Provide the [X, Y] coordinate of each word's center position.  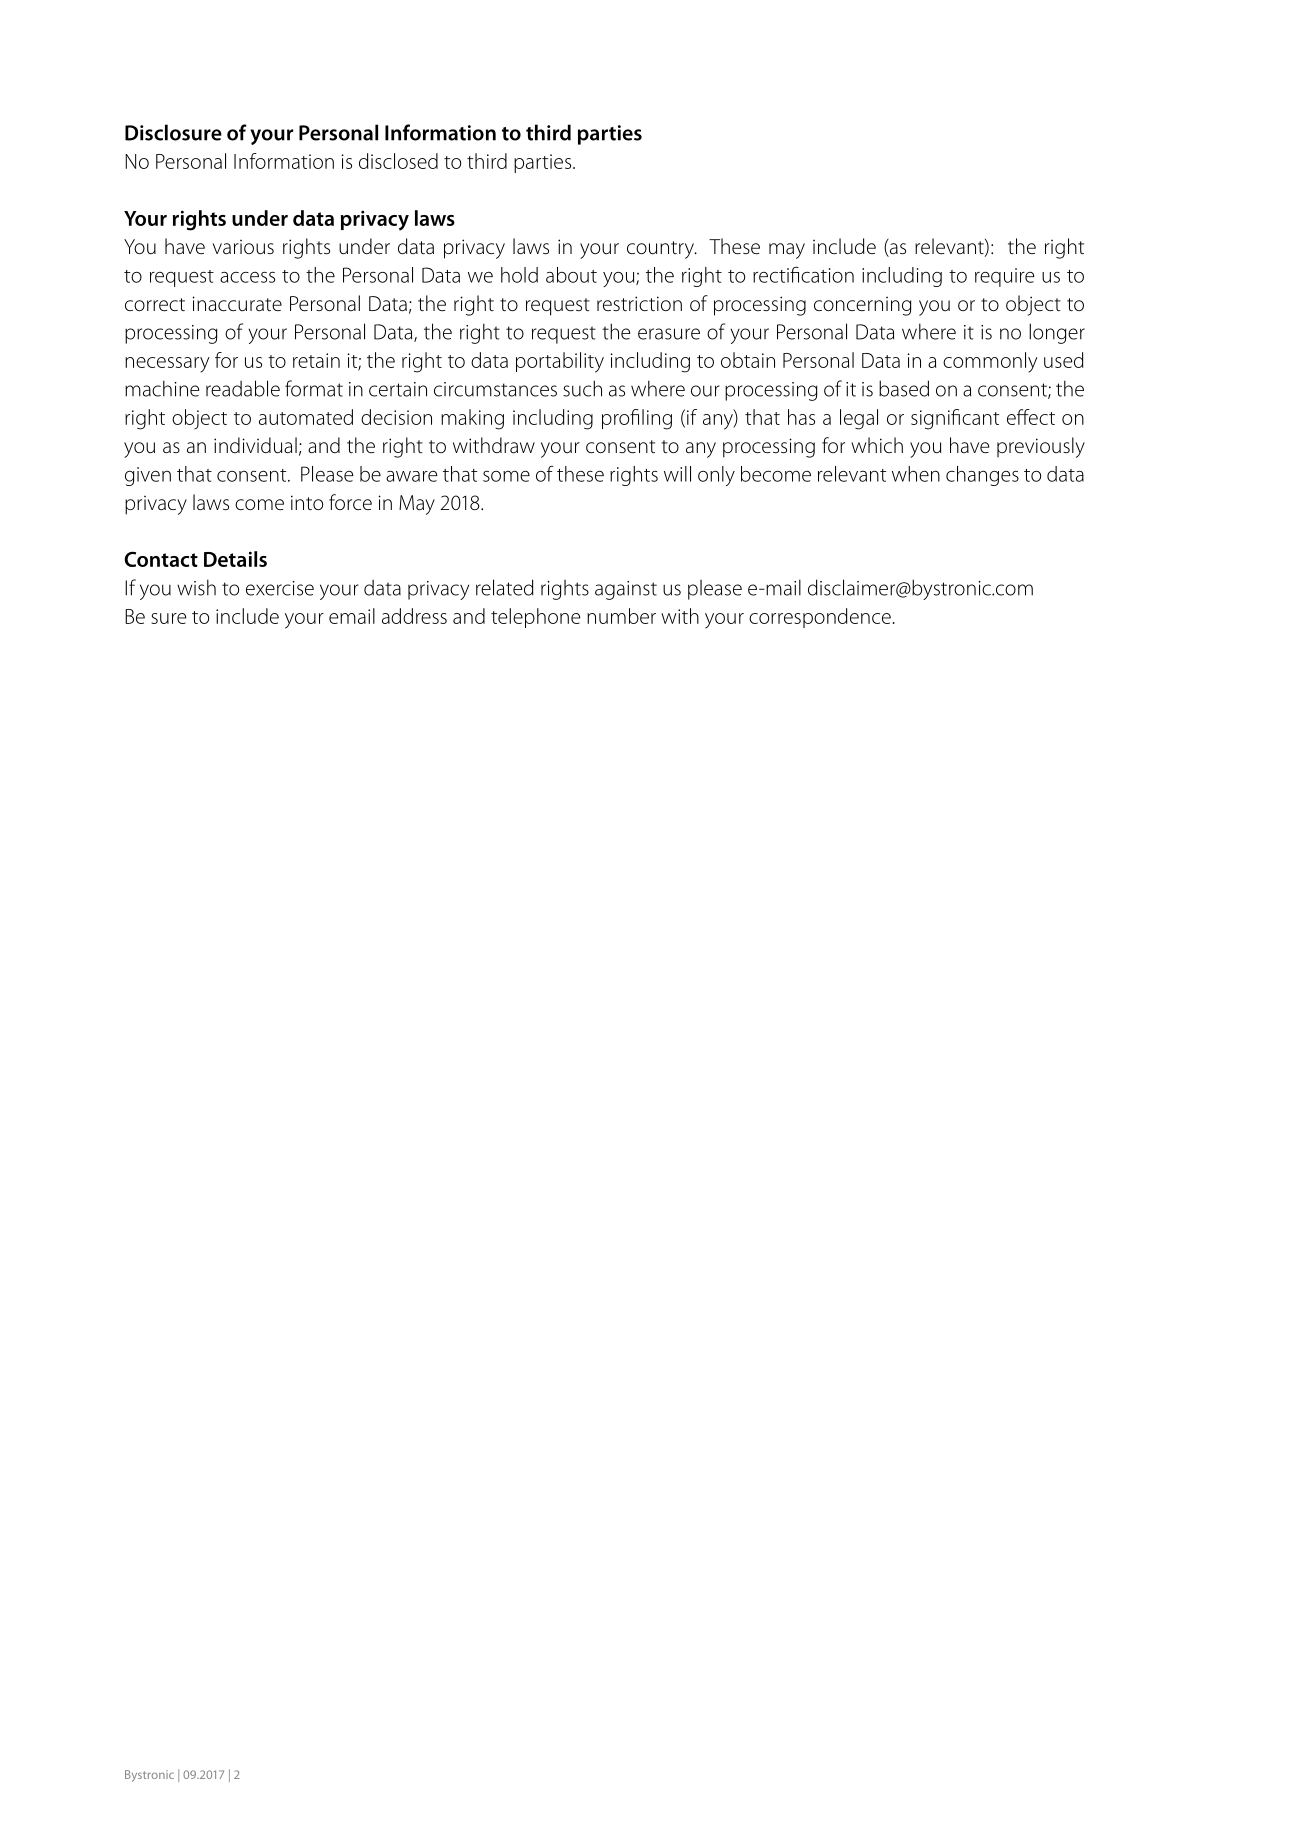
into [307, 502]
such [582, 388]
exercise [280, 588]
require [1005, 277]
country [661, 250]
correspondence [820, 618]
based [904, 388]
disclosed [398, 161]
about [571, 275]
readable [243, 388]
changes [982, 476]
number [621, 616]
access [247, 277]
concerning [862, 306]
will [677, 474]
